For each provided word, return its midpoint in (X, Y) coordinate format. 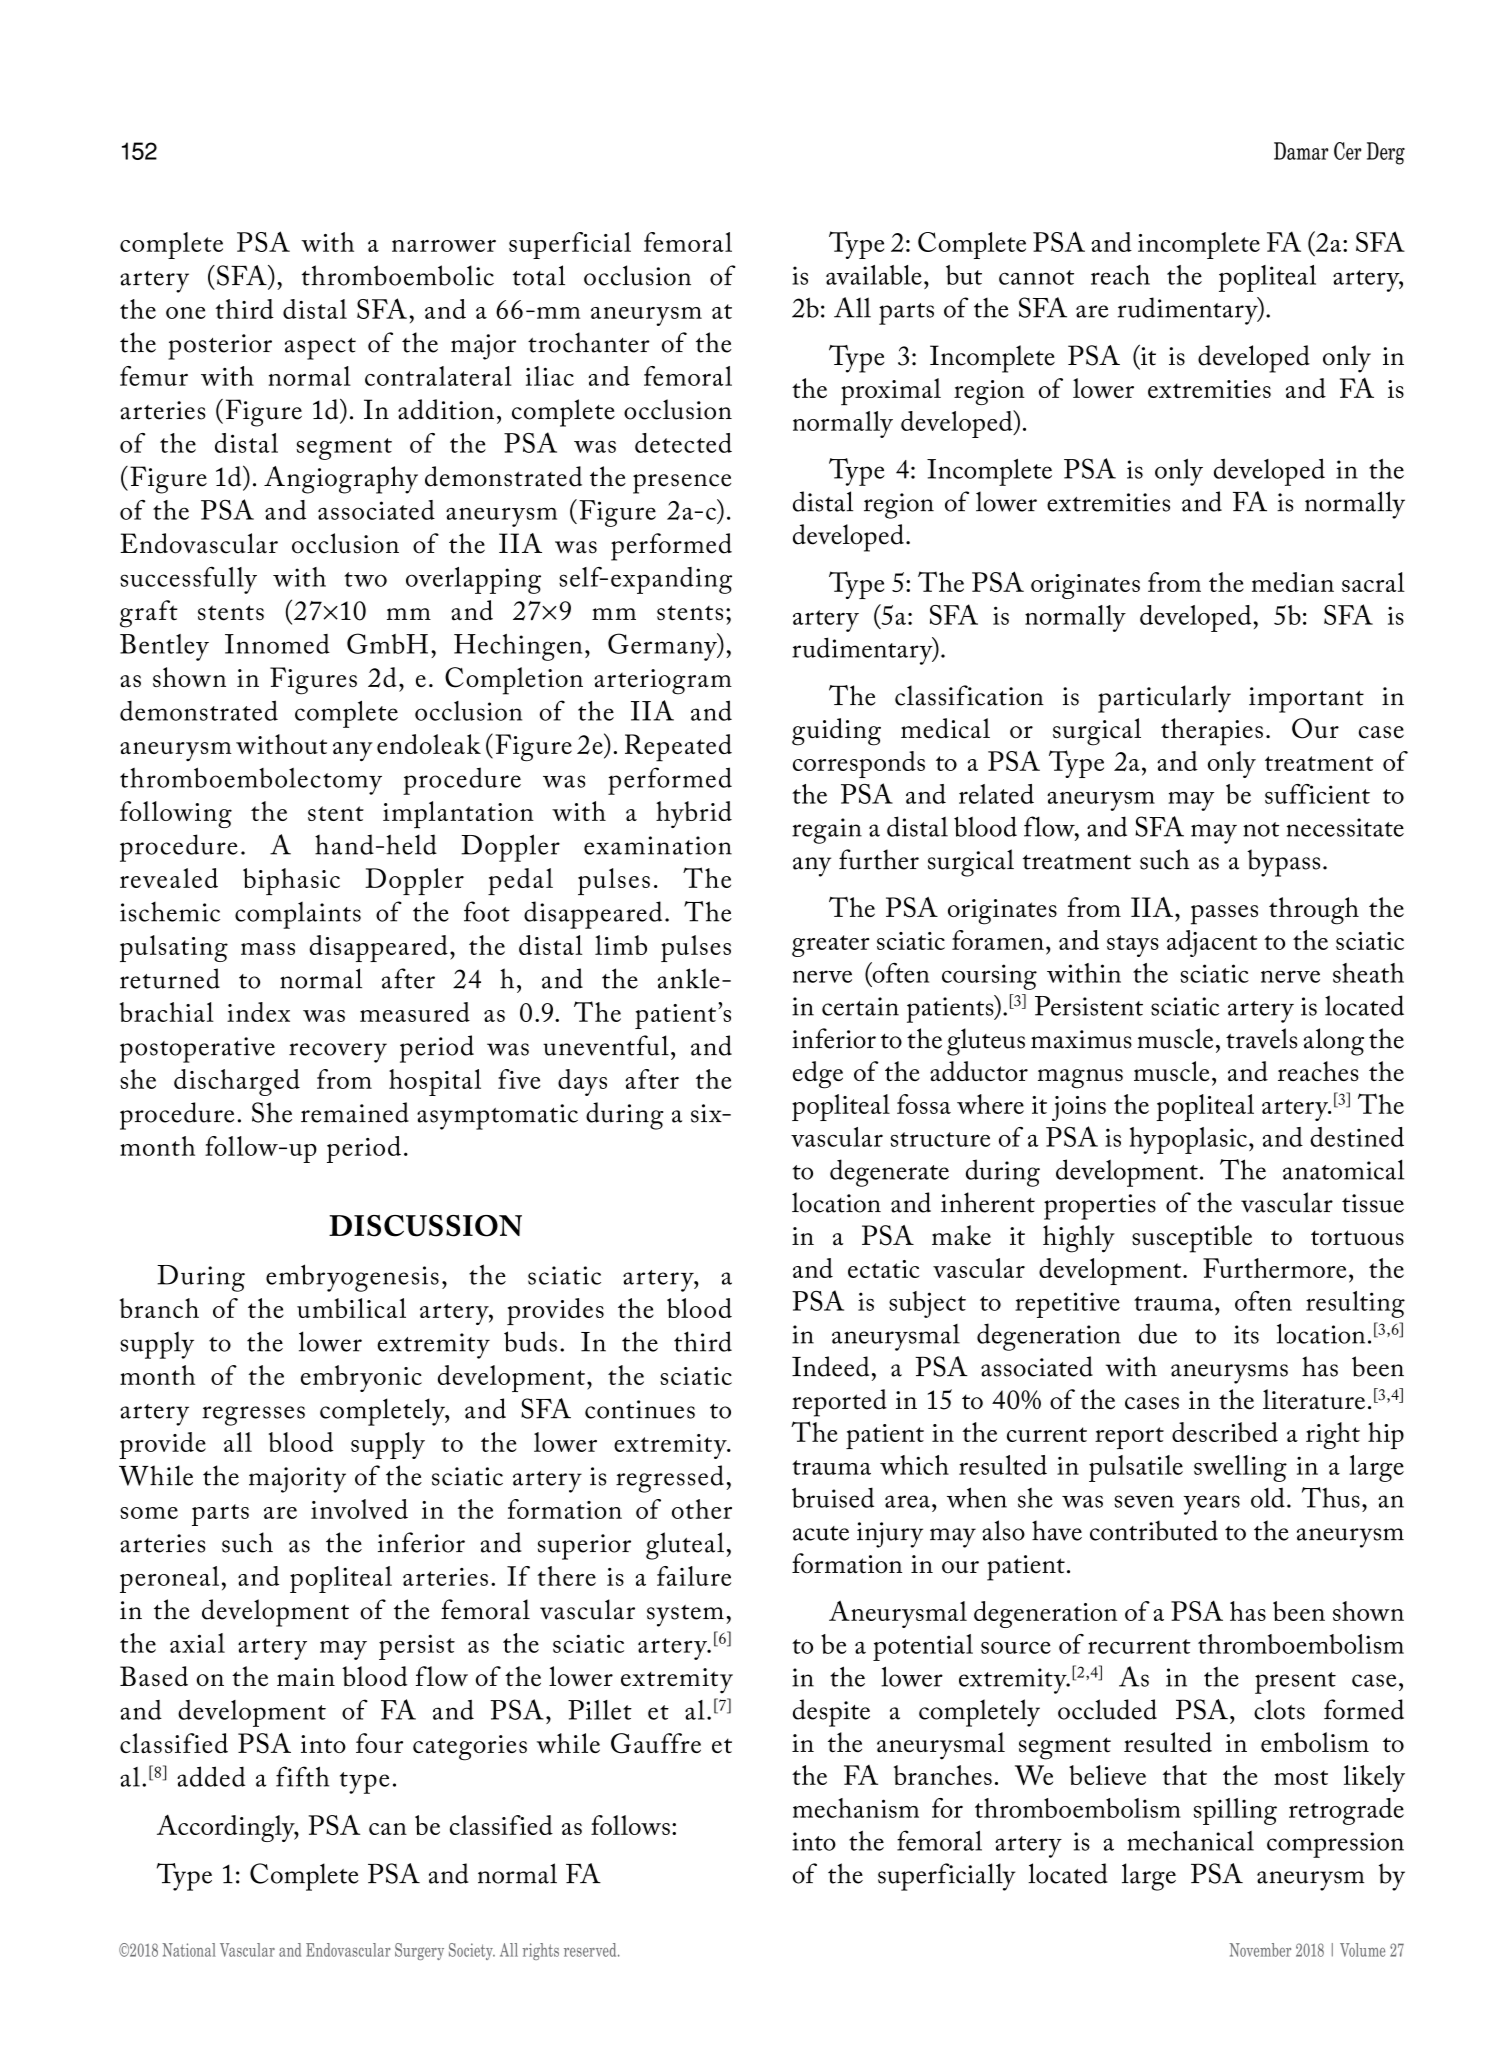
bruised (833, 1497)
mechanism (856, 1808)
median (1293, 582)
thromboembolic (398, 275)
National (189, 1950)
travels (1261, 1038)
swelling (1240, 1468)
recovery (338, 1053)
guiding (836, 732)
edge (818, 1075)
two (365, 579)
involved (359, 1509)
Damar (1301, 151)
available (874, 275)
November (1260, 1950)
